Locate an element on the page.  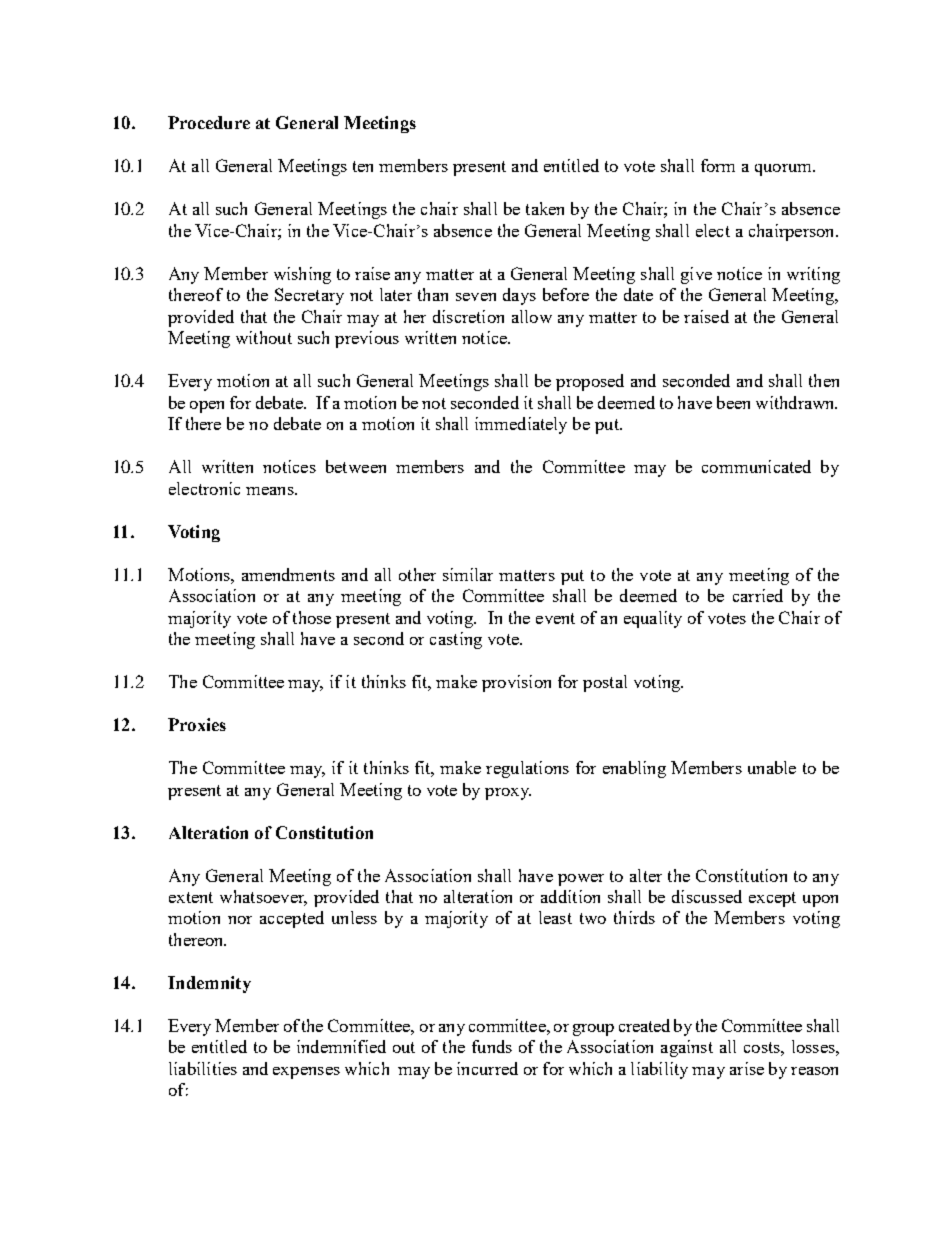
Procedure is located at coordinates (209, 122).
